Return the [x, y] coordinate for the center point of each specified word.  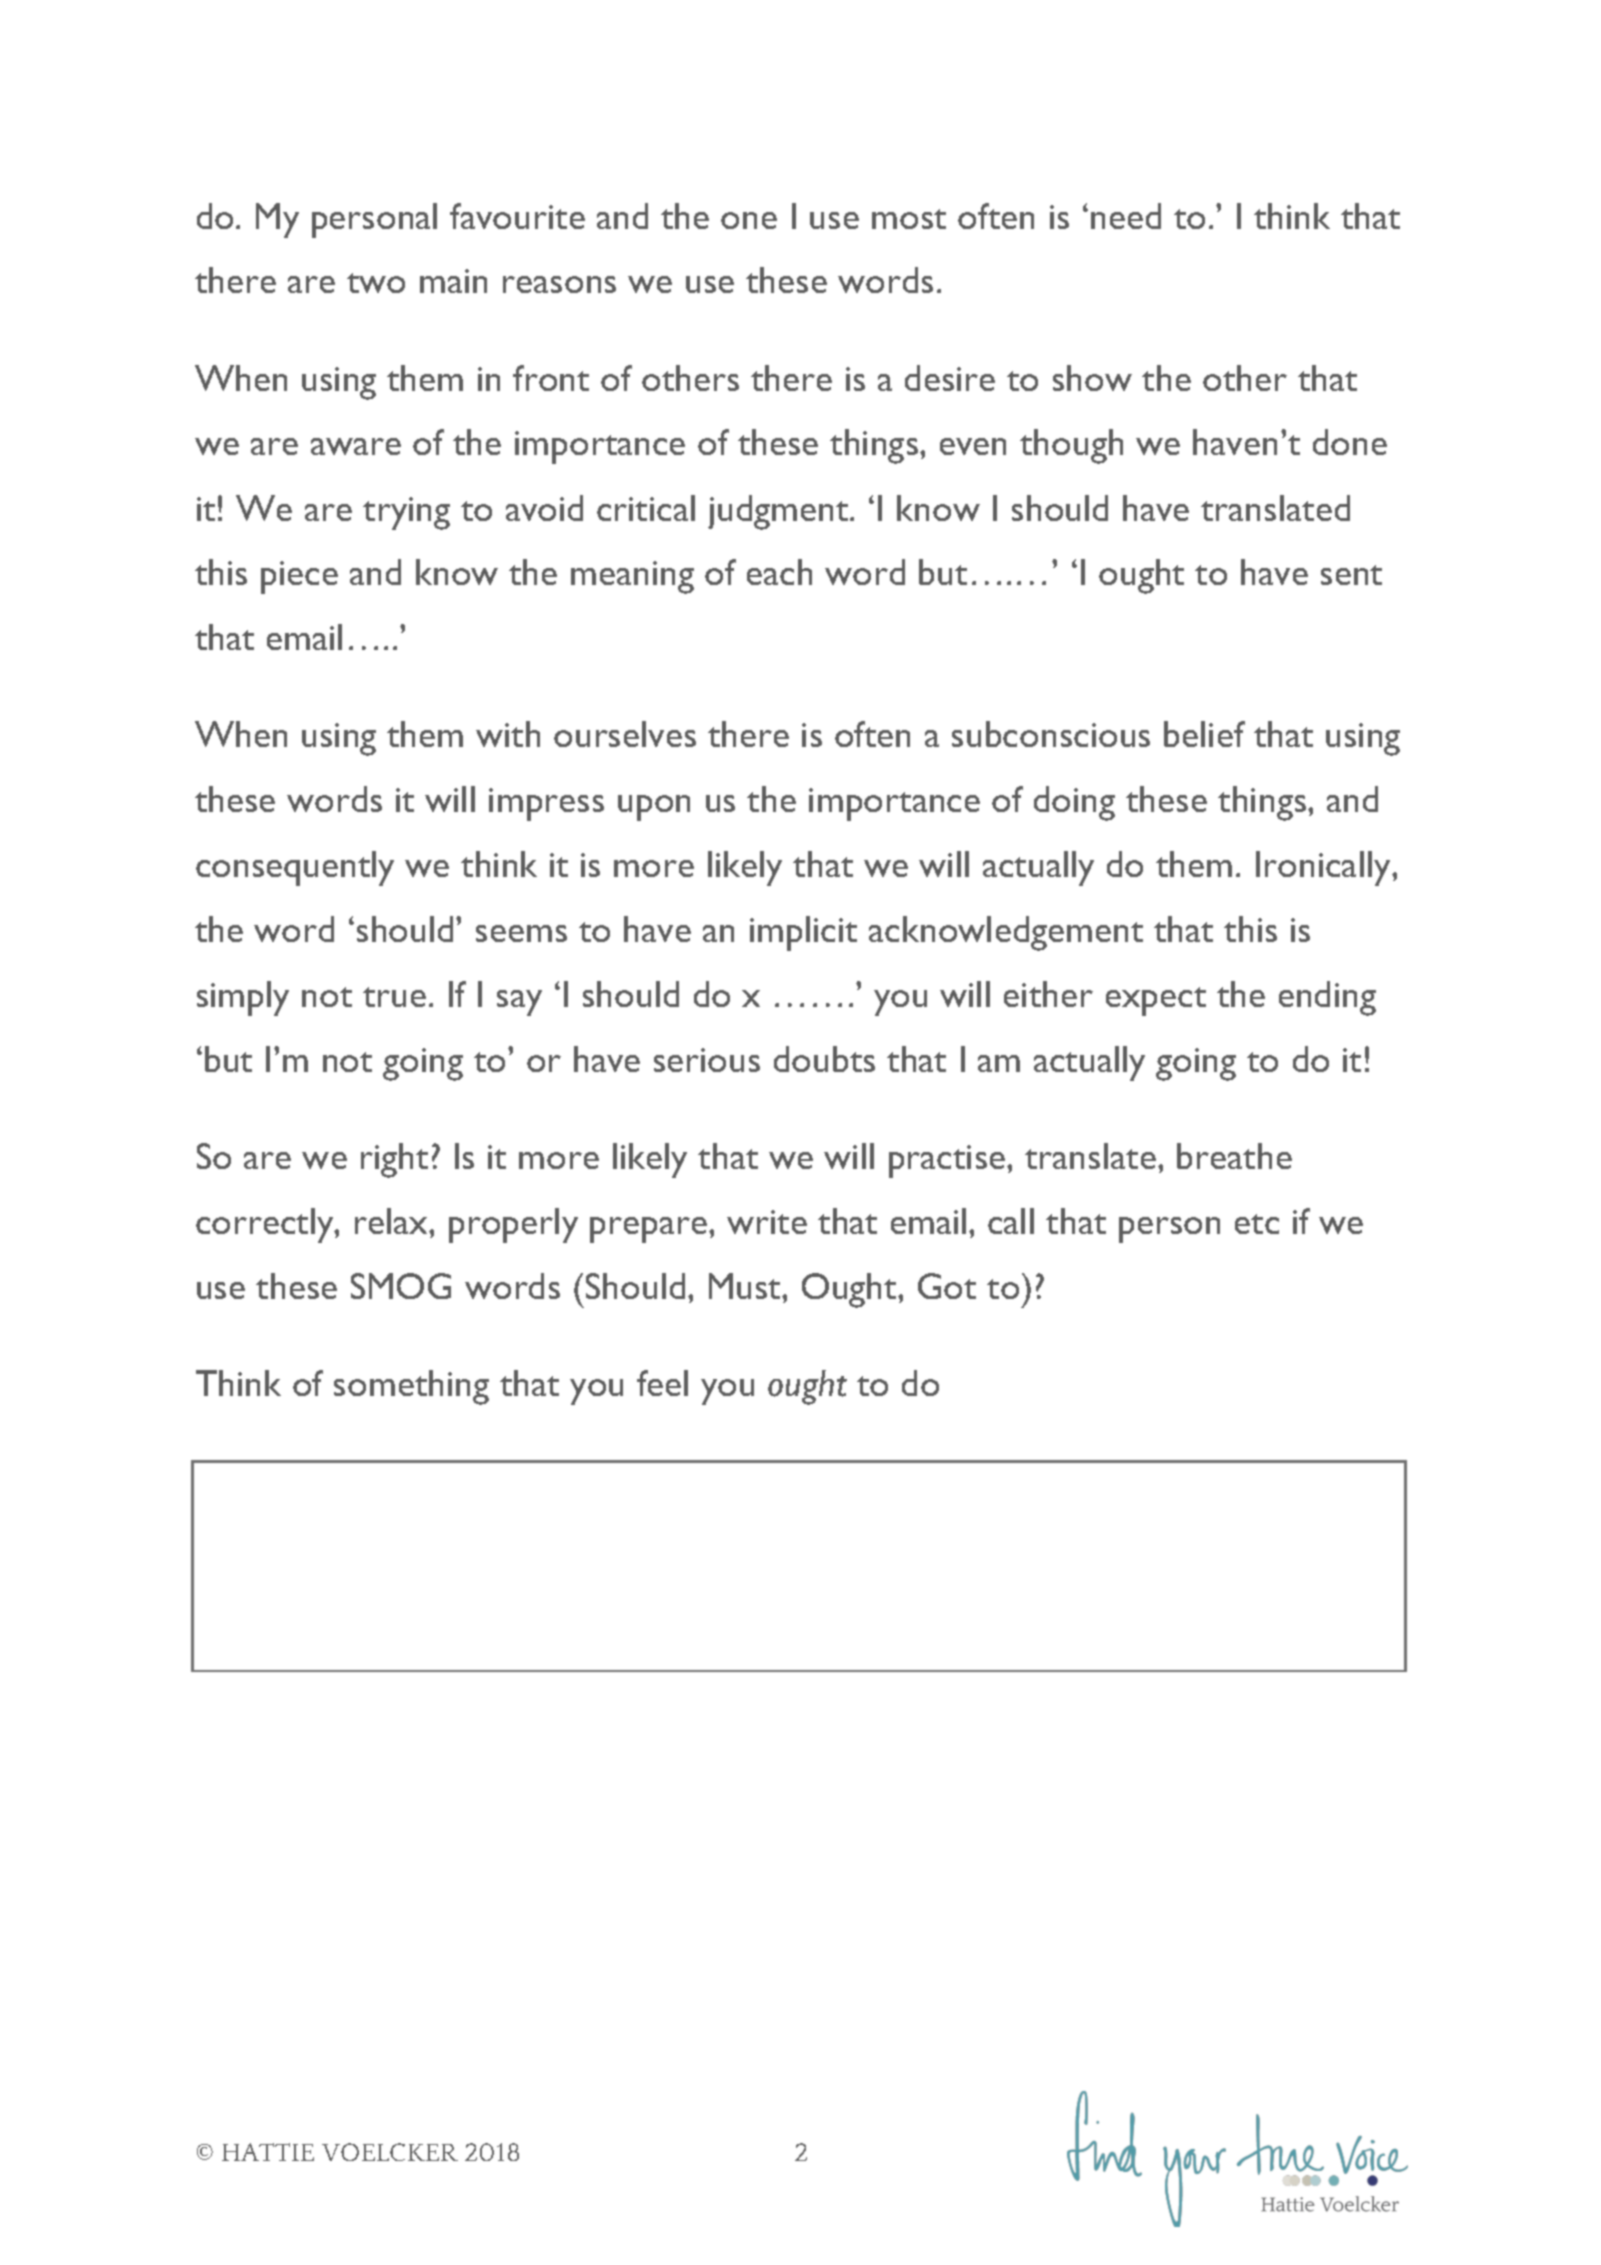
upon [654, 808]
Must [746, 1286]
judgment [779, 512]
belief [1204, 734]
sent [1351, 575]
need [1126, 216]
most [909, 219]
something [411, 1387]
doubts [824, 1059]
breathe [1234, 1156]
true [394, 997]
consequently [295, 868]
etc [1257, 1224]
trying [406, 513]
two [376, 283]
